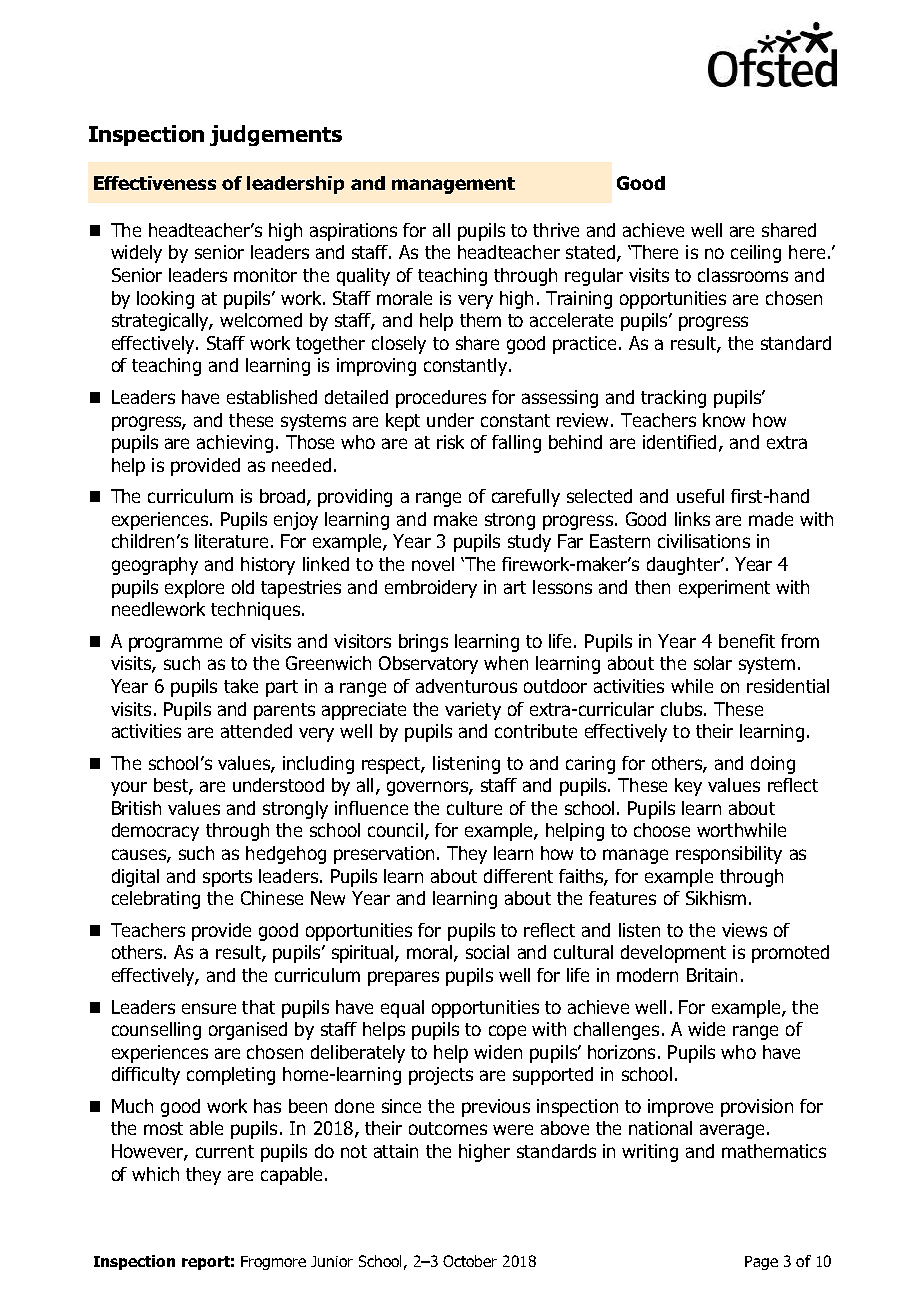 Image resolution: width=924 pixels, height=1310 pixels. Describe the element at coordinates (155, 1174) in the screenshot. I see `which` at that location.
